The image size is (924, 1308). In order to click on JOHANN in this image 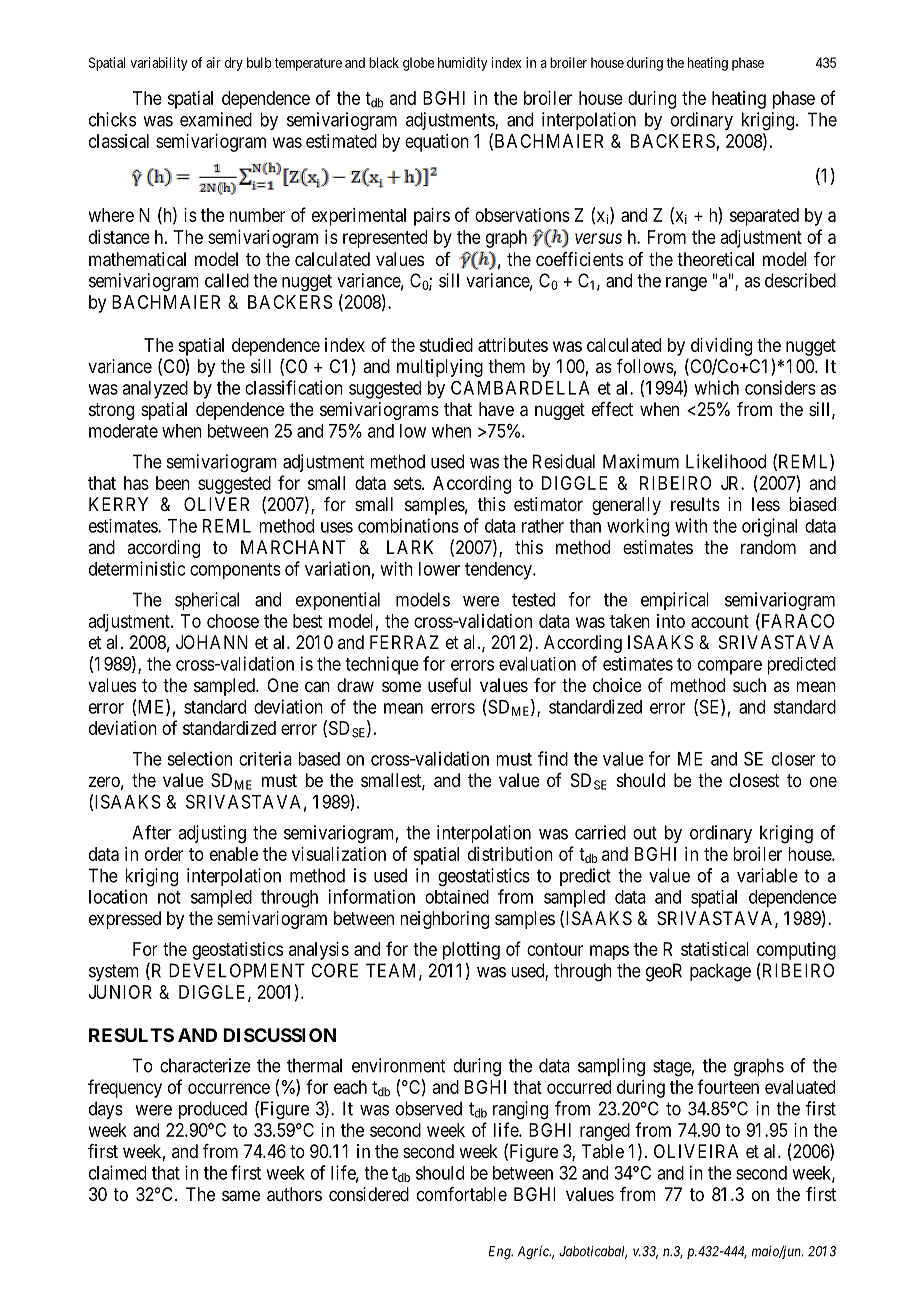, I will do `click(212, 642)`.
